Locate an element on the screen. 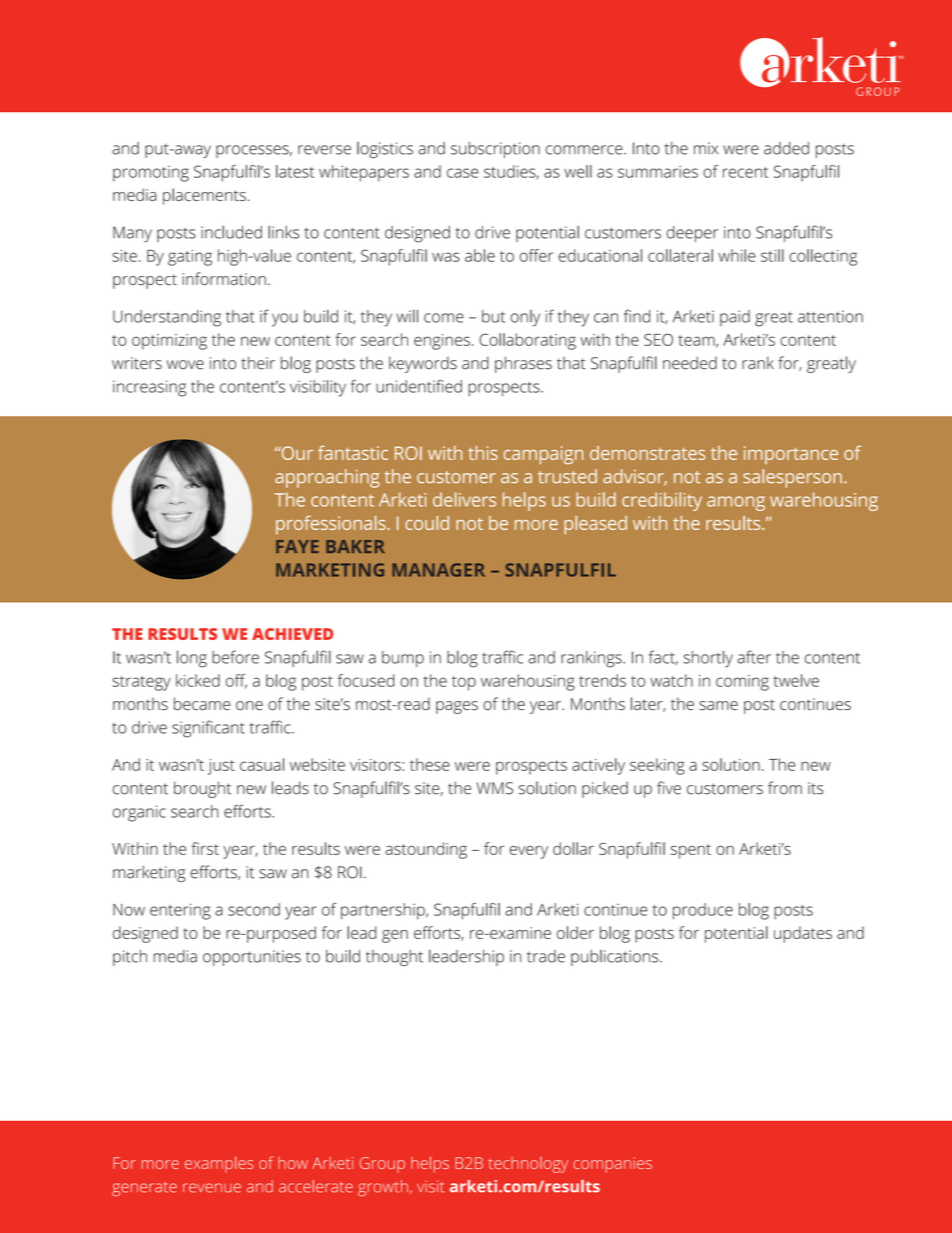 The height and width of the screenshot is (1233, 952). kicked is located at coordinates (198, 680).
